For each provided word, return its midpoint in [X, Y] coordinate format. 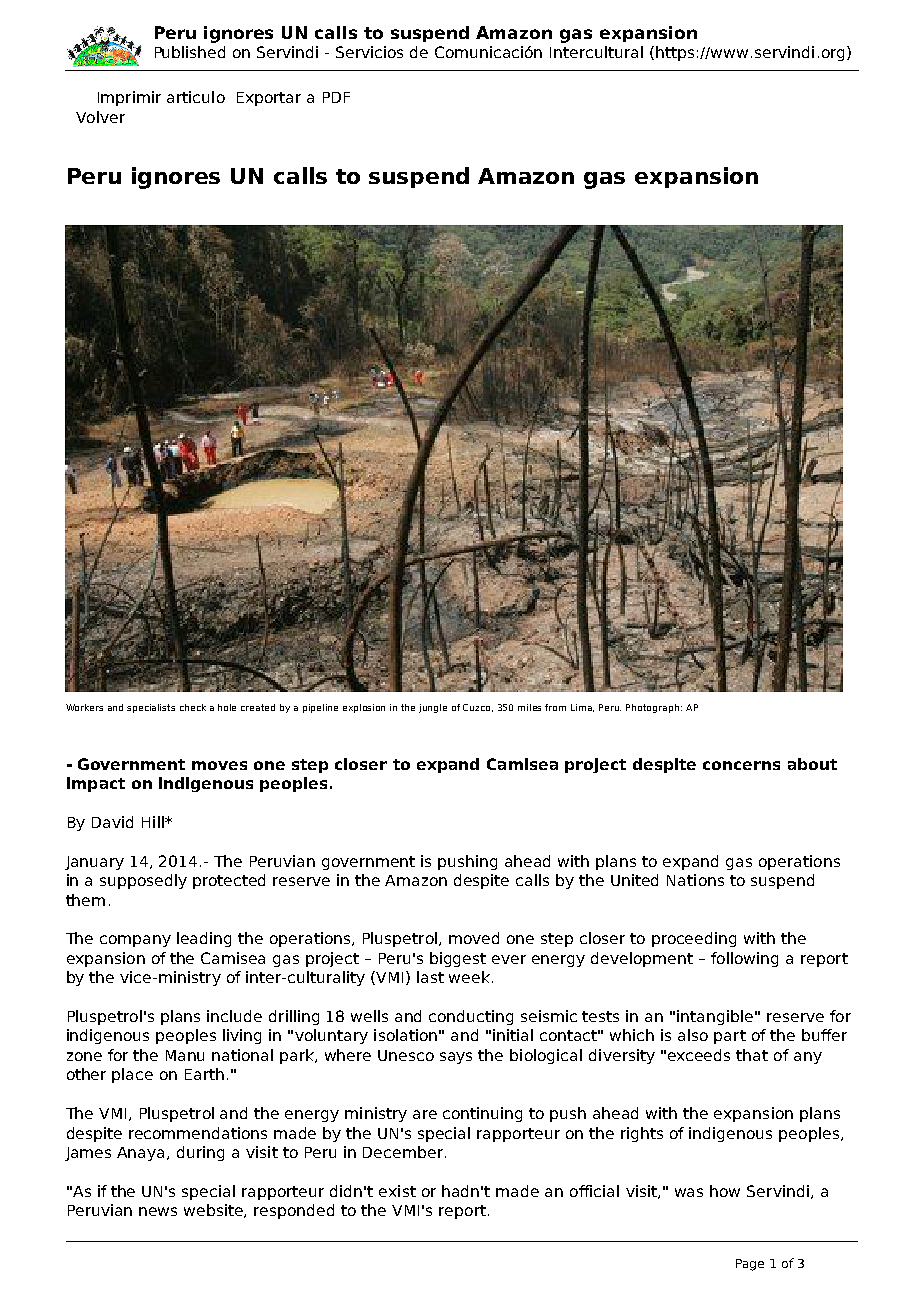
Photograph [654, 708]
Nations [695, 880]
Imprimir [129, 98]
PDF [336, 97]
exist [397, 1191]
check [193, 707]
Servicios [369, 52]
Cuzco [478, 708]
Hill [154, 822]
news [158, 1211]
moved [474, 938]
